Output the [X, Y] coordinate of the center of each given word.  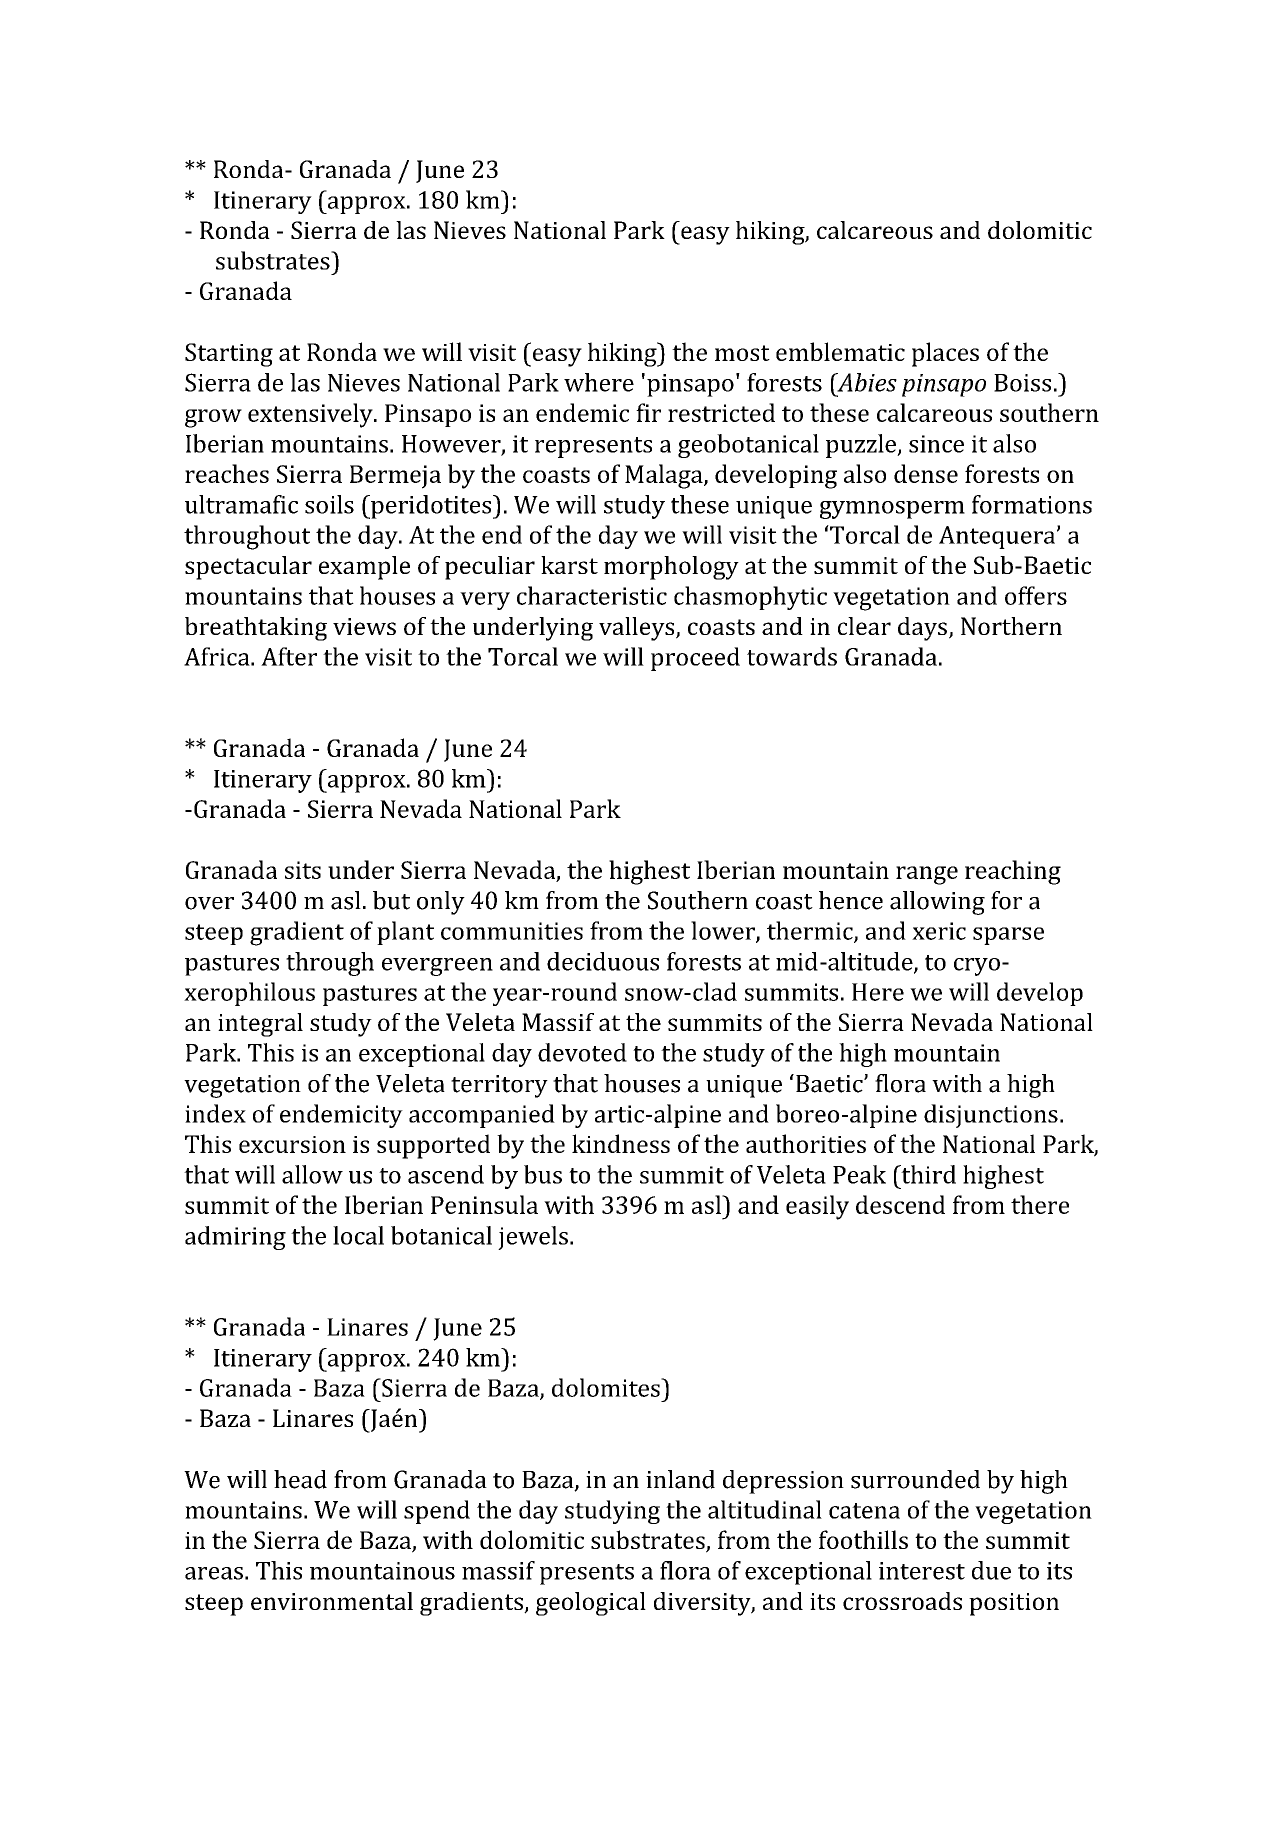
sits [303, 870]
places [945, 354]
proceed [695, 659]
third [927, 1174]
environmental [332, 1601]
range [927, 875]
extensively [311, 415]
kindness [621, 1143]
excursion [292, 1144]
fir [648, 412]
